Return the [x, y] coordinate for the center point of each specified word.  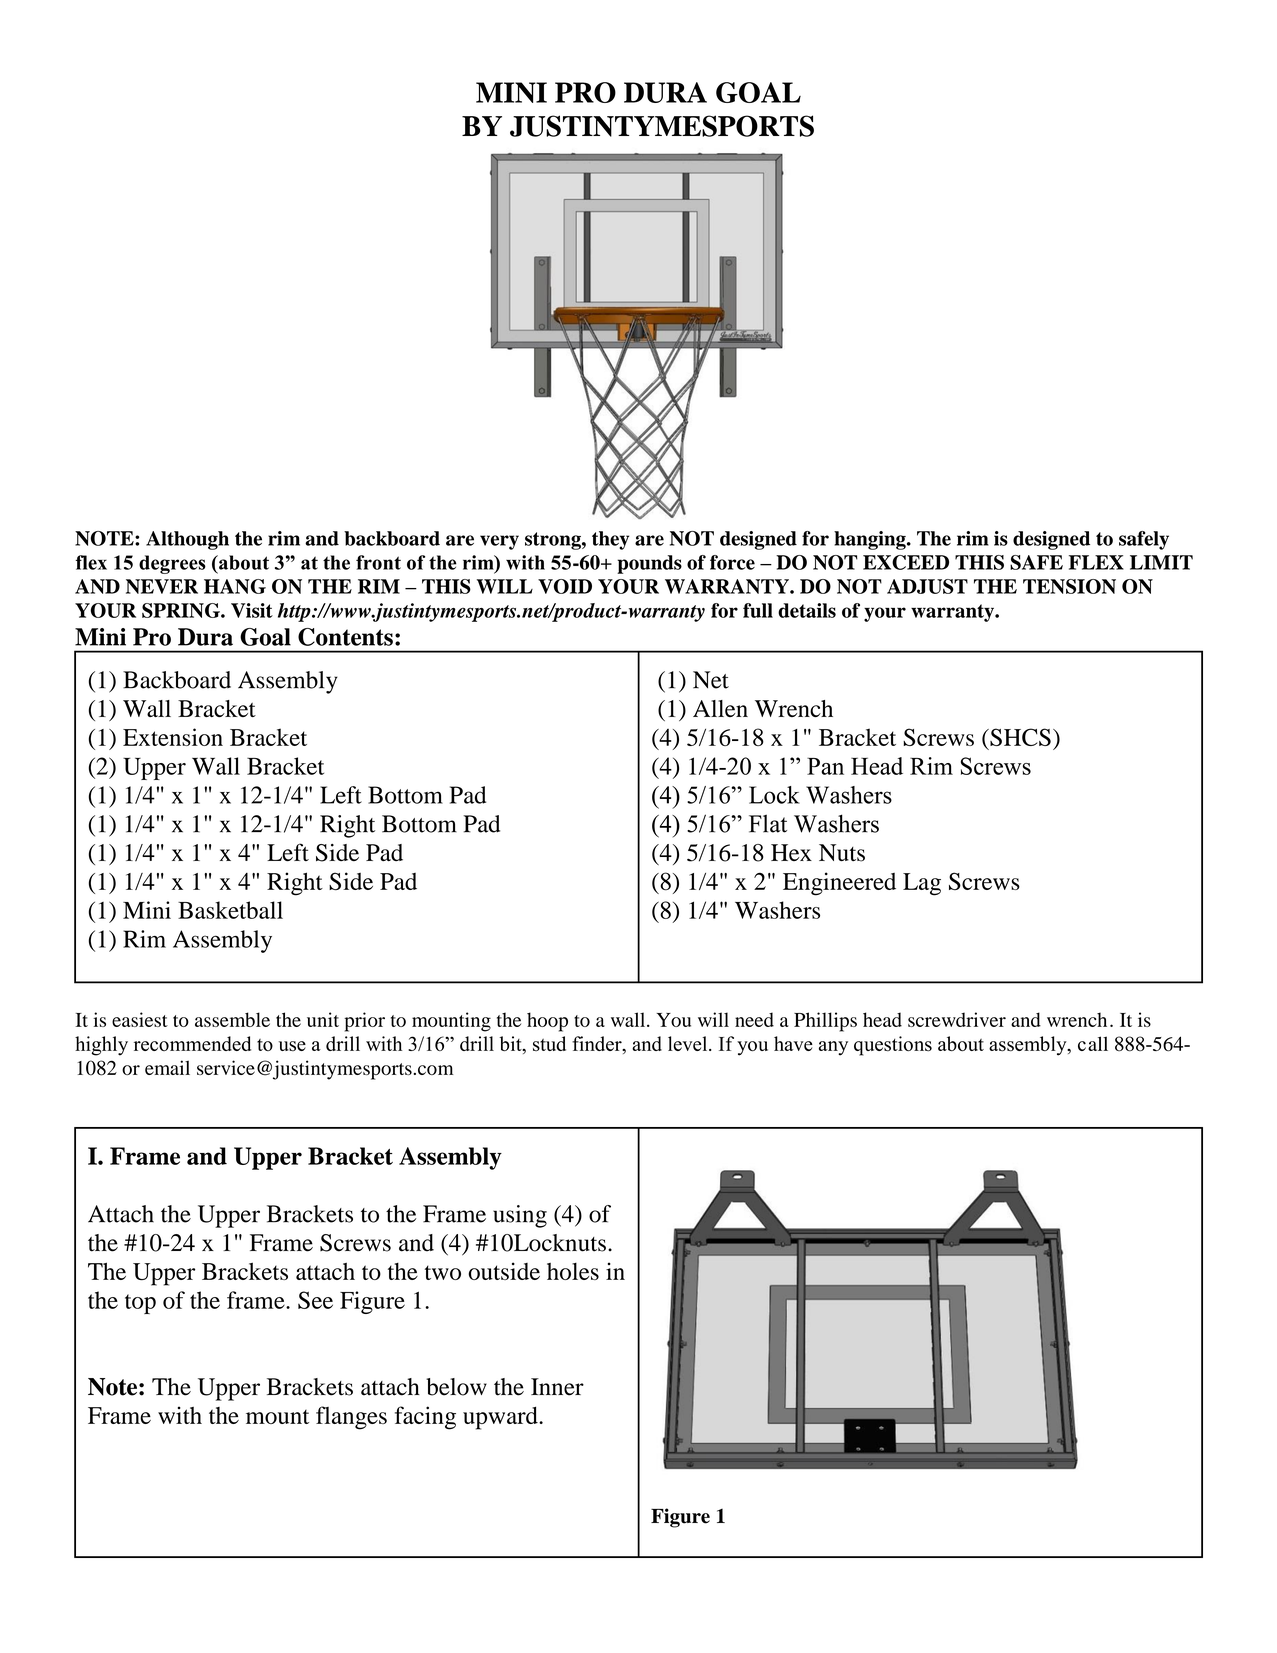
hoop [547, 1022]
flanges [351, 1418]
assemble [232, 1019]
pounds [649, 564]
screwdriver [957, 1019]
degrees [172, 564]
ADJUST [927, 586]
